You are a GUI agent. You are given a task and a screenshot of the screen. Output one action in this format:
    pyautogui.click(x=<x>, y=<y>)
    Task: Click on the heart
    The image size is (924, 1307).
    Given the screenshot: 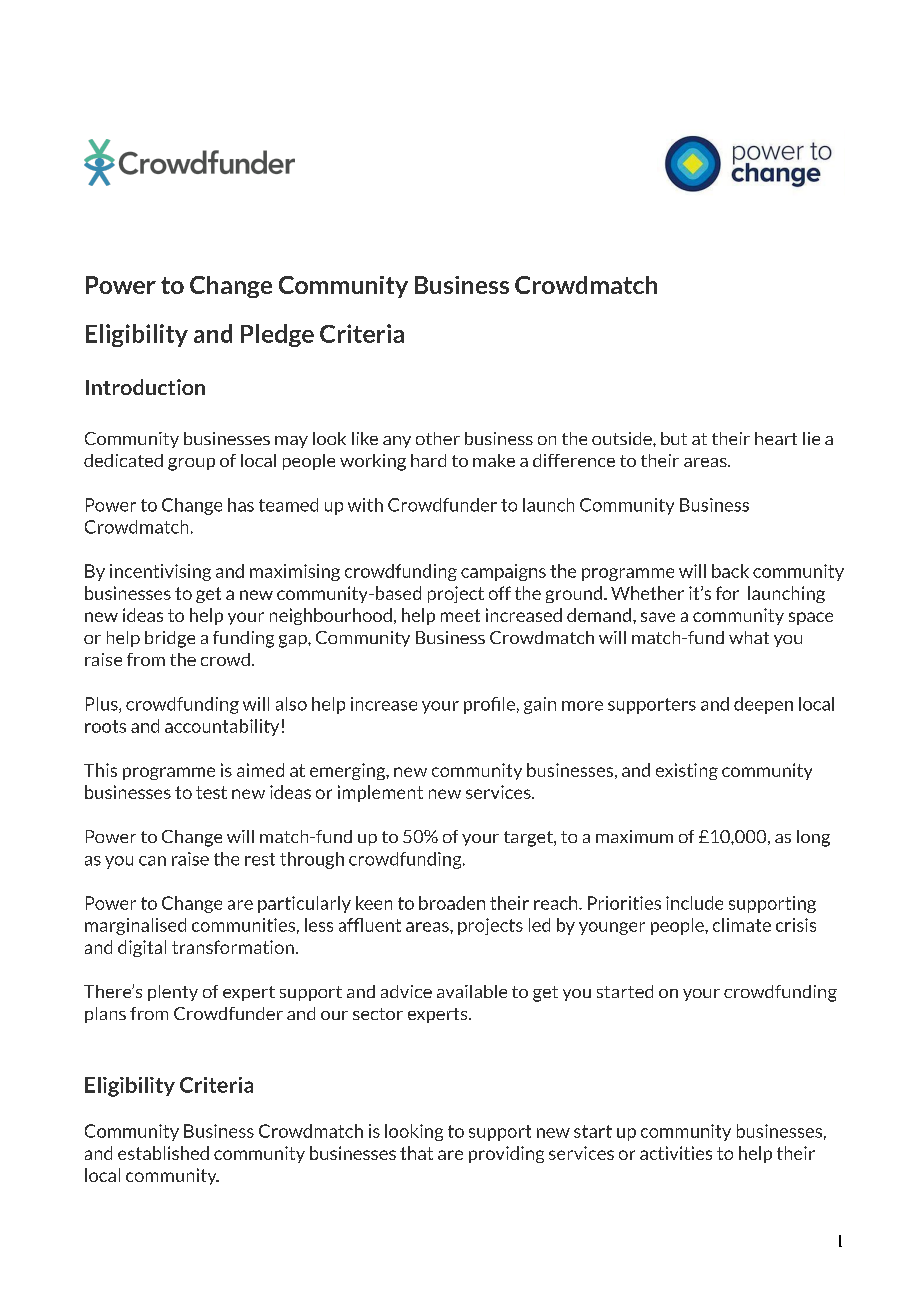 What is the action you would take?
    pyautogui.click(x=776, y=438)
